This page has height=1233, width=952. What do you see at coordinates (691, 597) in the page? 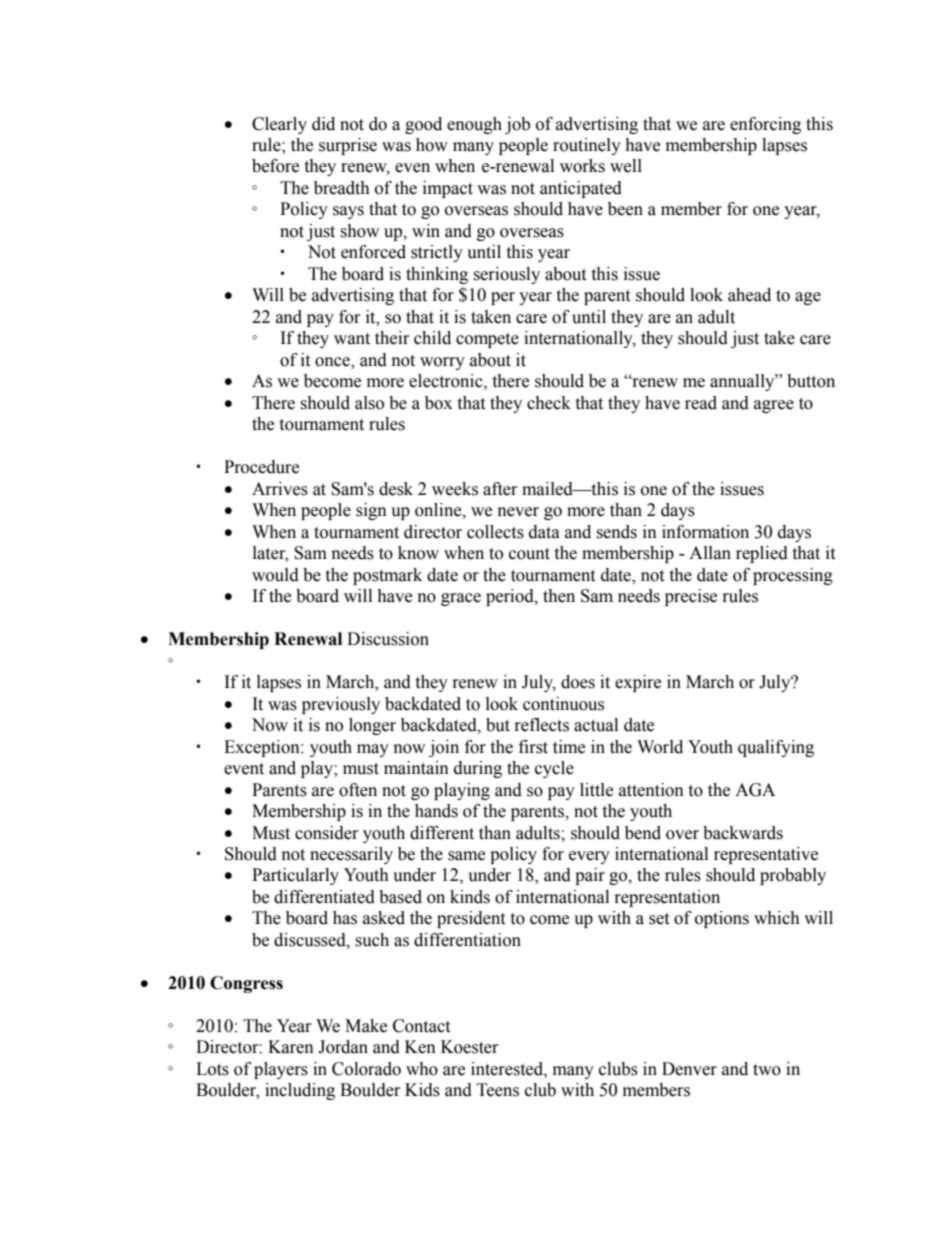
I see `precise` at bounding box center [691, 597].
